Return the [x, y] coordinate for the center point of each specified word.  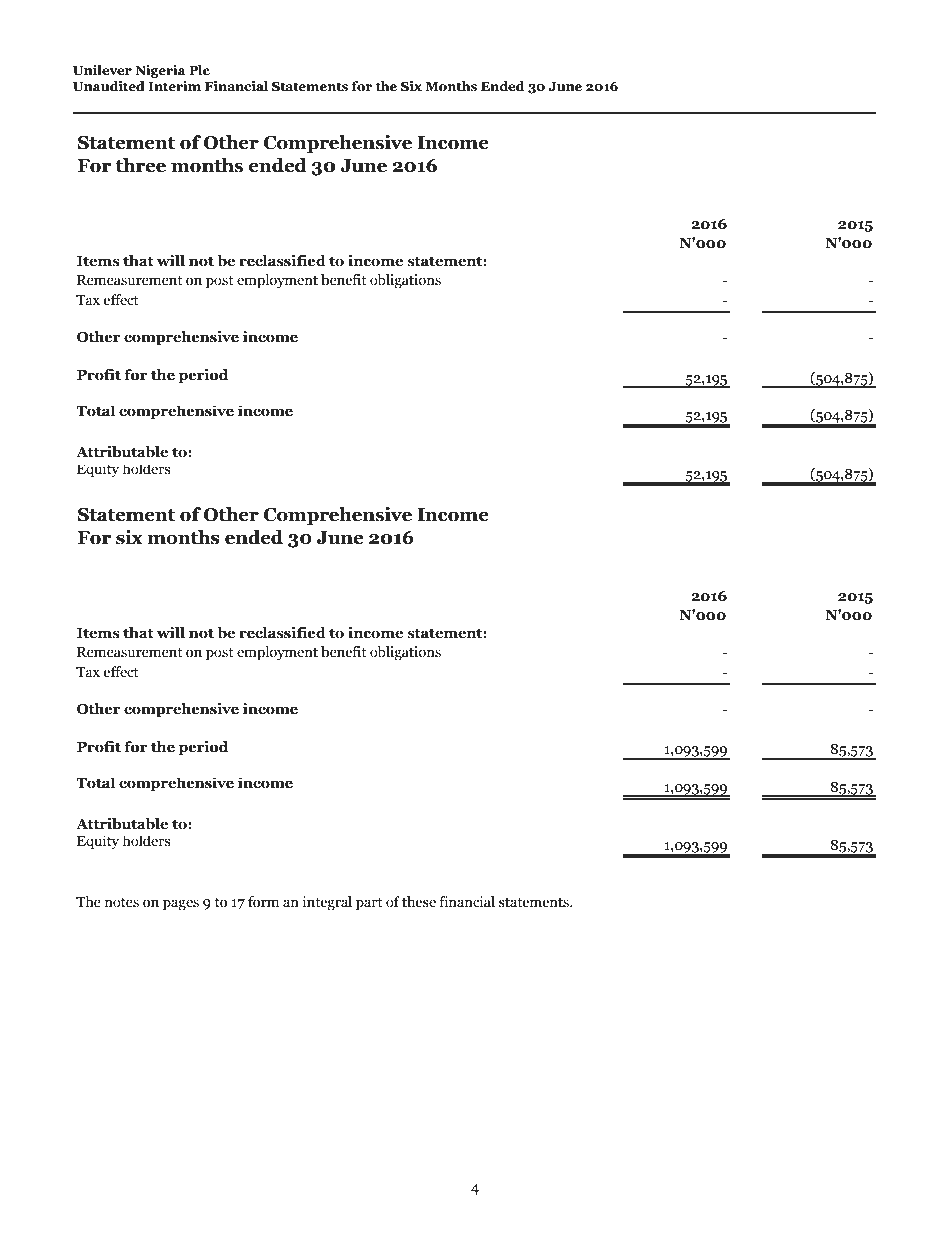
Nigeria [160, 71]
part [369, 904]
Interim [174, 86]
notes [122, 902]
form [263, 902]
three [140, 165]
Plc [199, 70]
